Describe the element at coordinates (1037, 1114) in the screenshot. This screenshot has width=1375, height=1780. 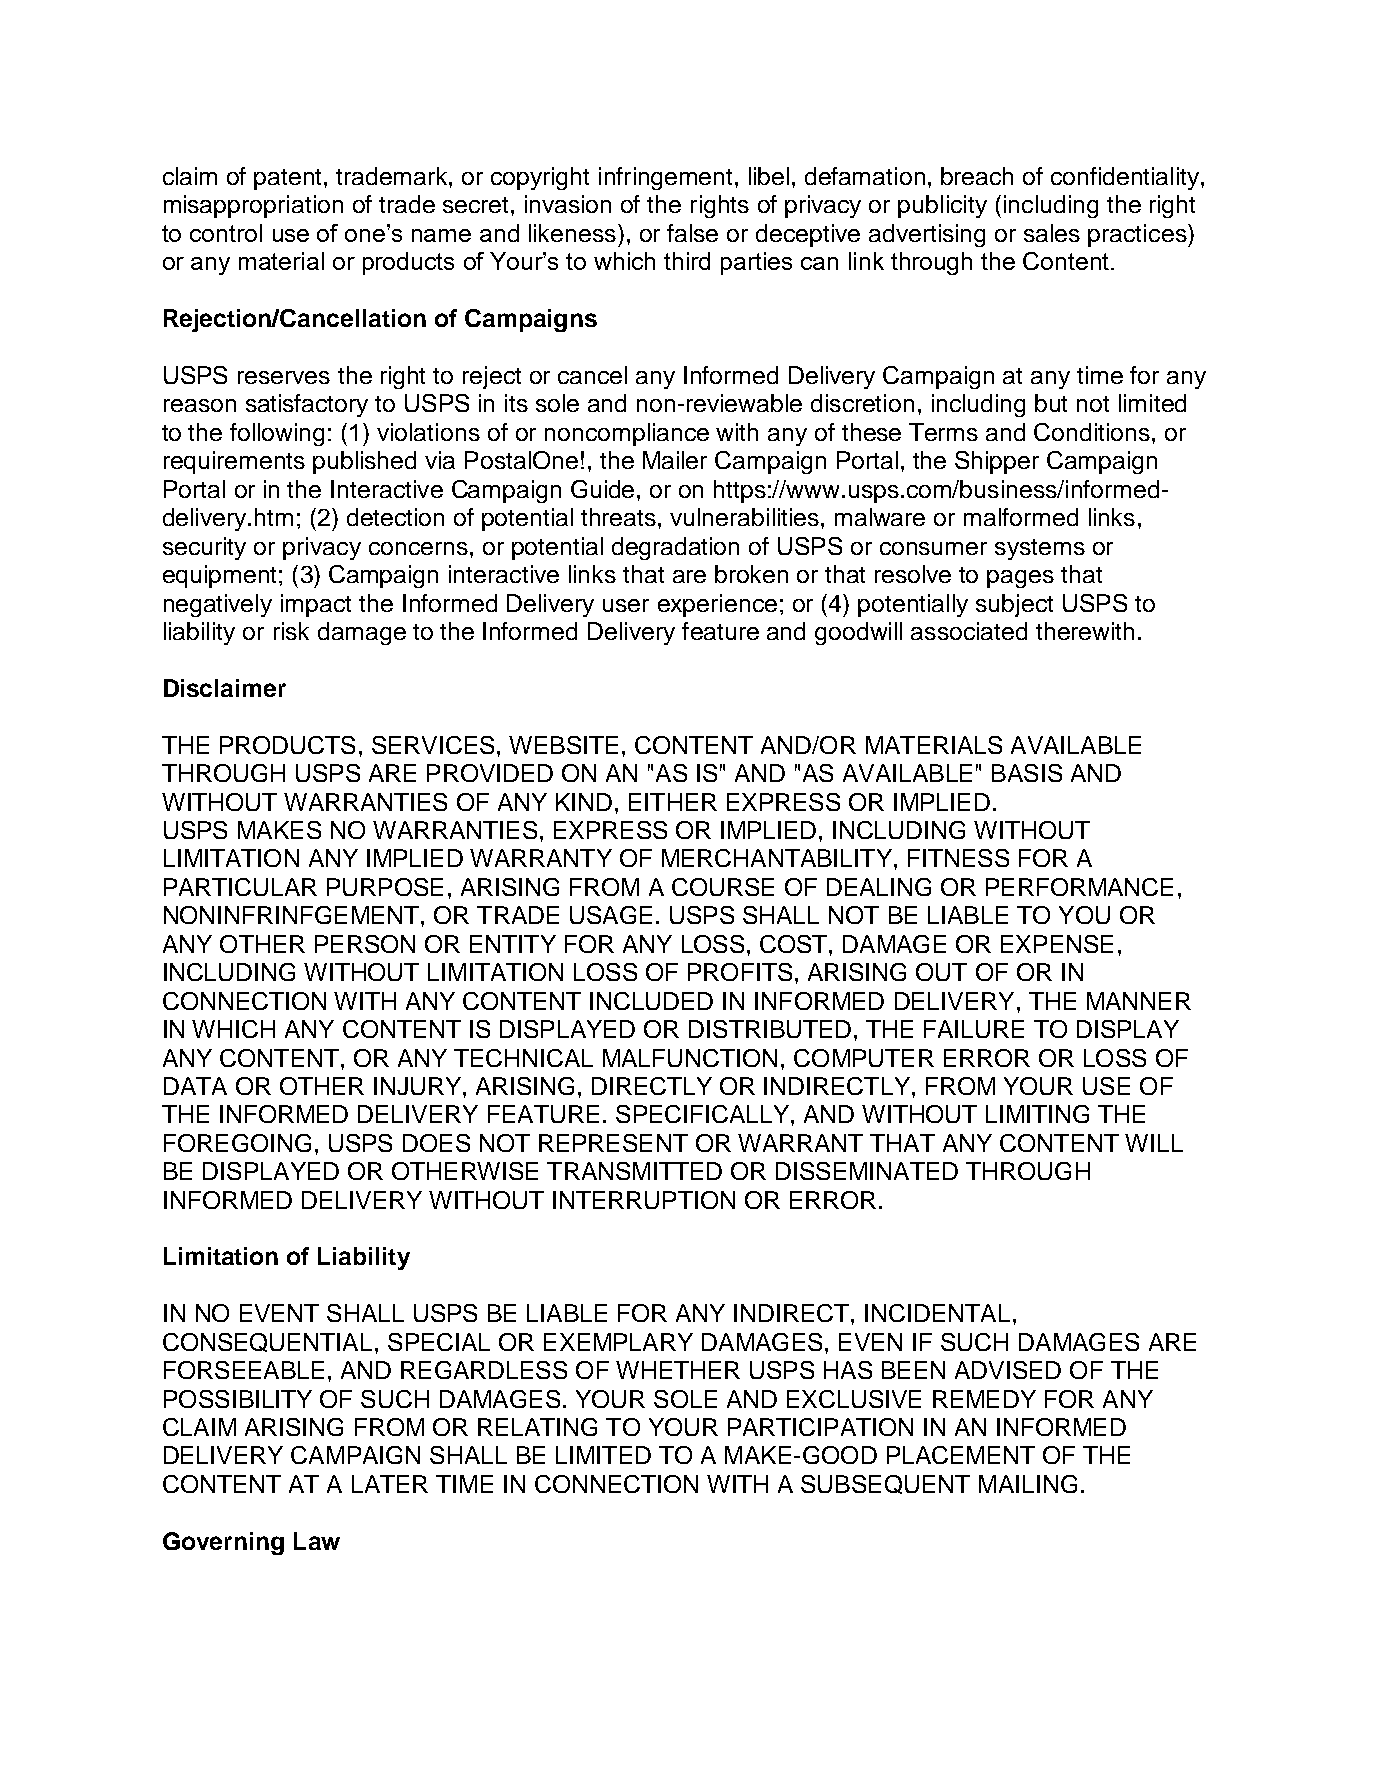
I see `LIMITING` at that location.
